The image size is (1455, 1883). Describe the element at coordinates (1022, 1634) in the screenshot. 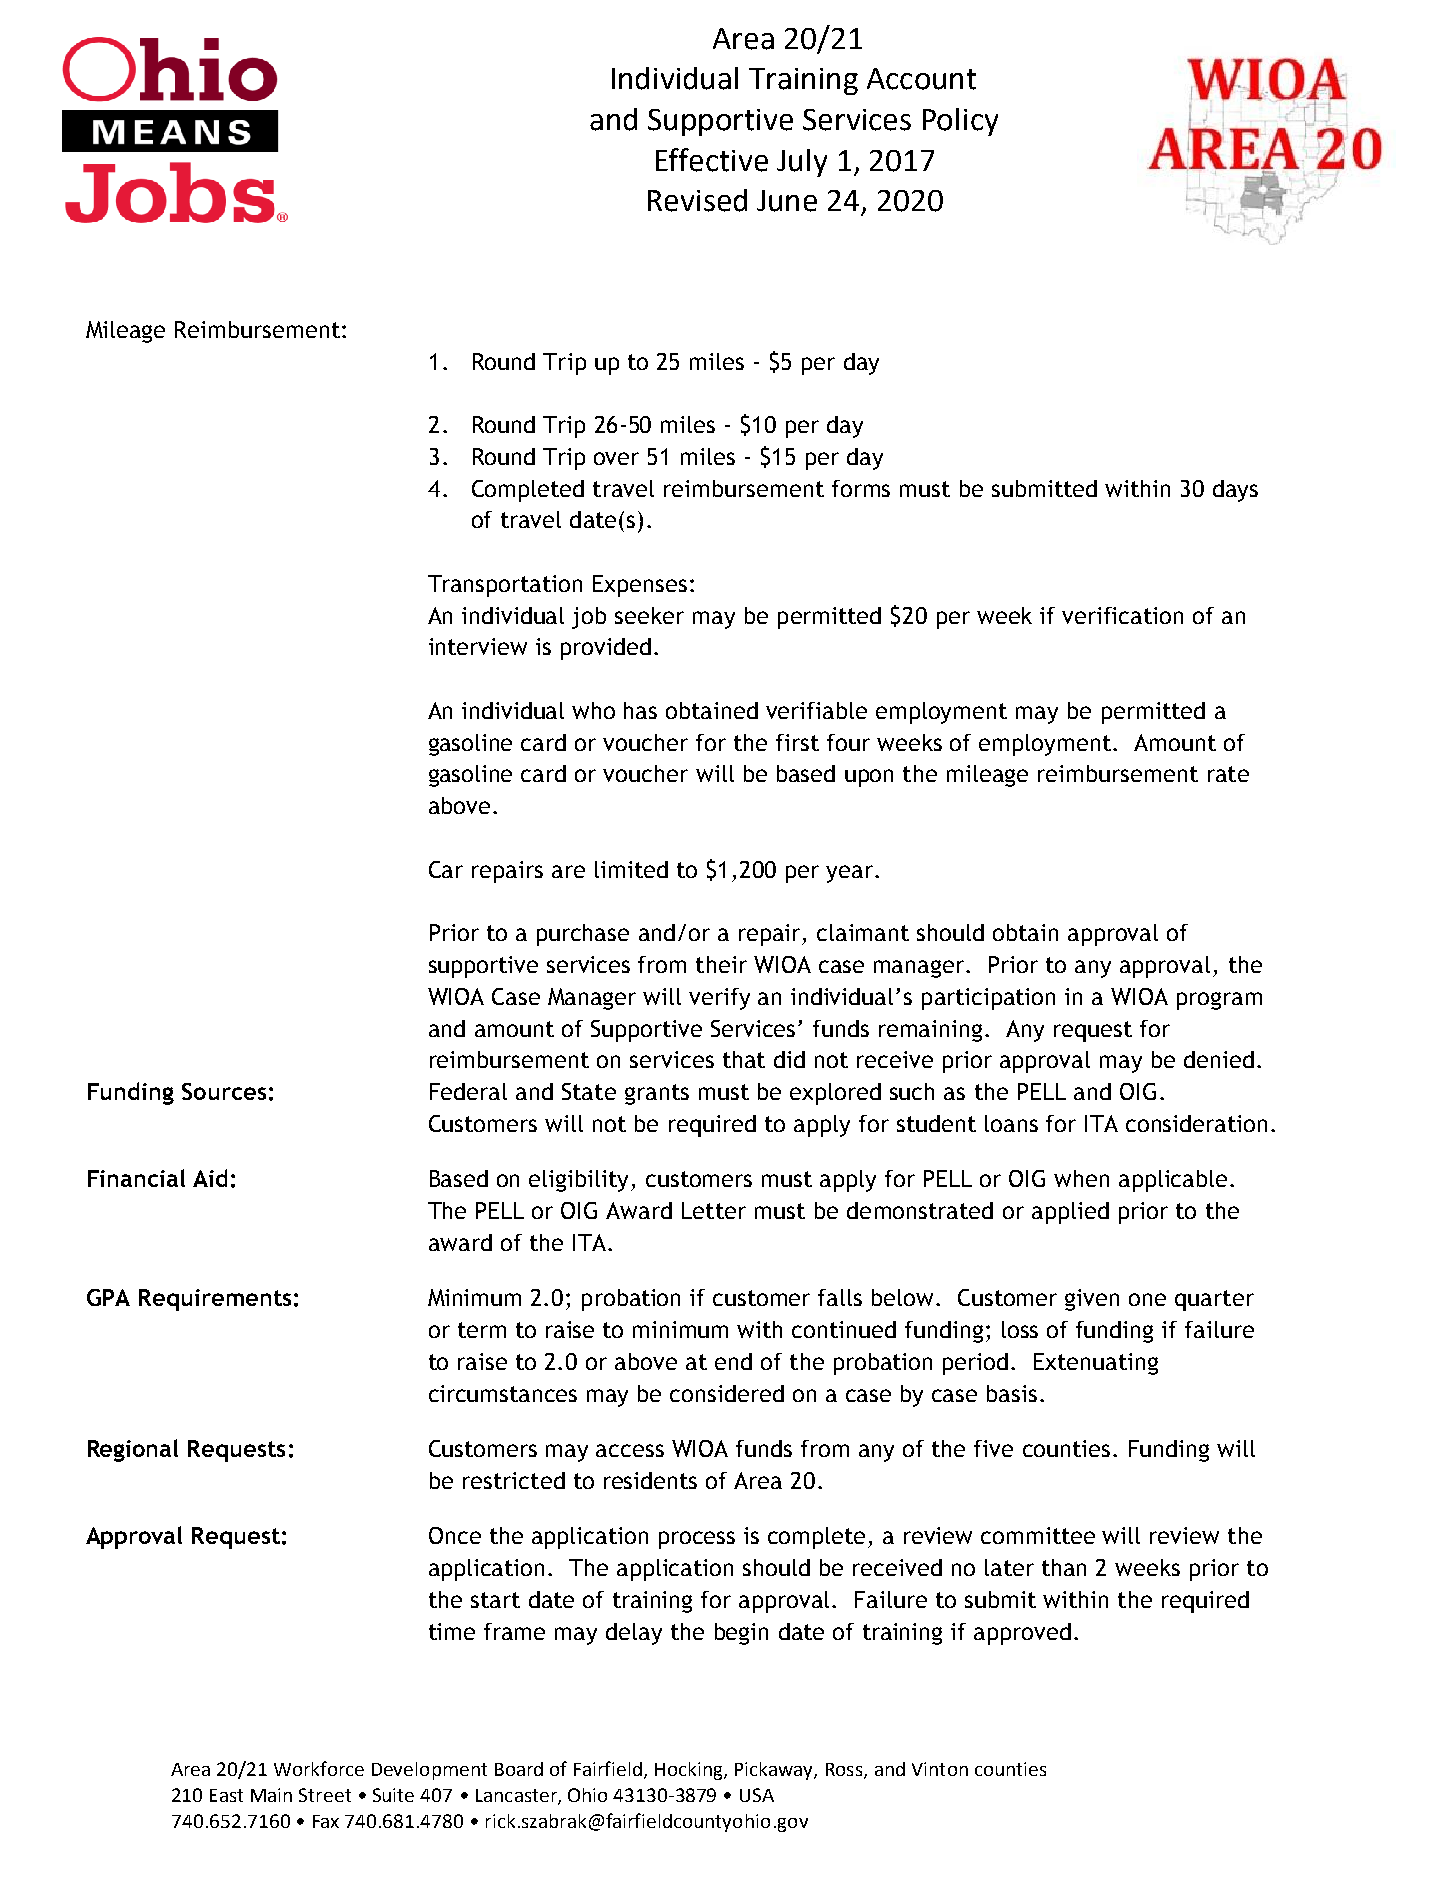

I see `approved` at that location.
